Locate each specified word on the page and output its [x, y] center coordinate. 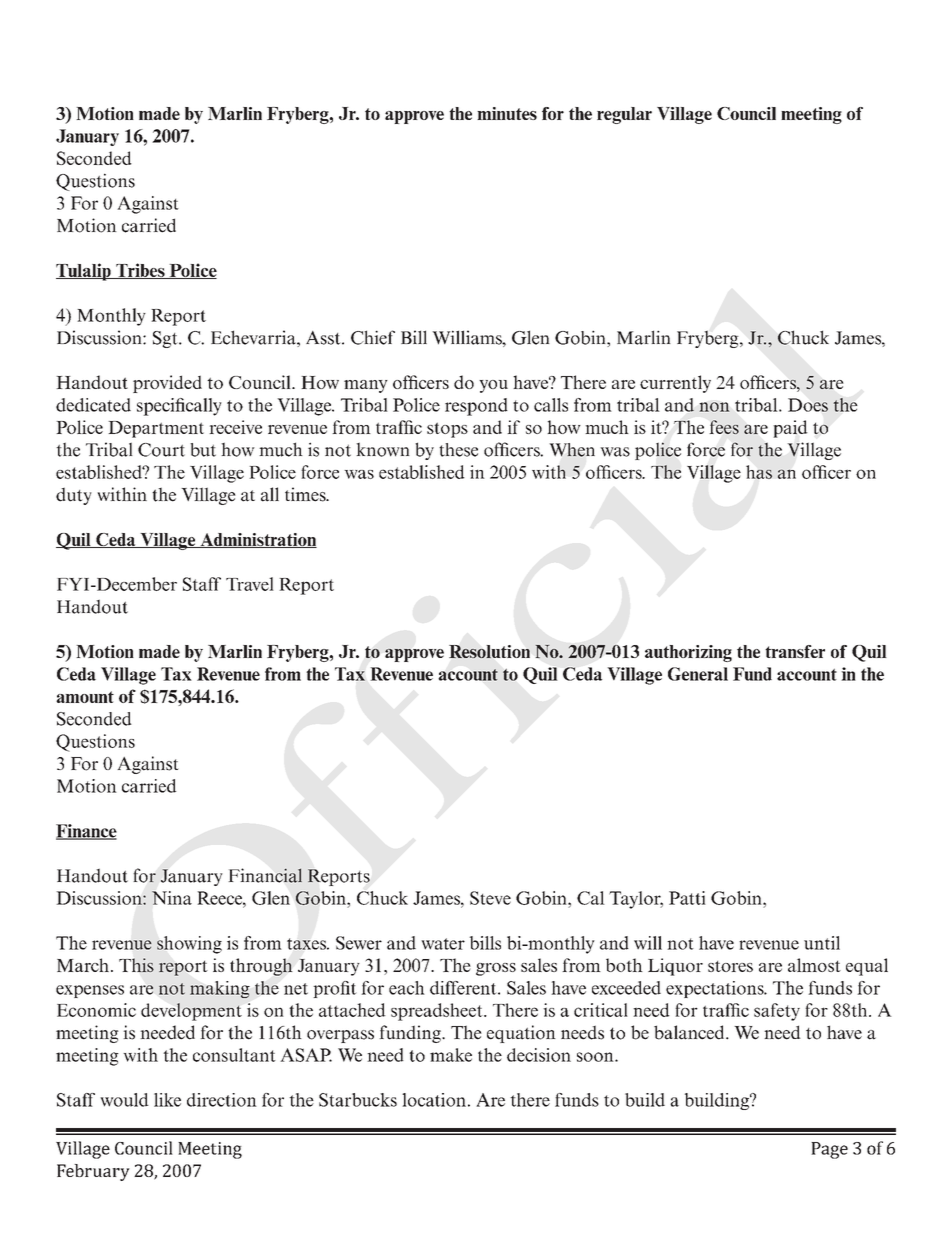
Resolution [489, 652]
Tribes [140, 271]
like [167, 1100]
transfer [795, 651]
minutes [507, 113]
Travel [250, 584]
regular [624, 115]
